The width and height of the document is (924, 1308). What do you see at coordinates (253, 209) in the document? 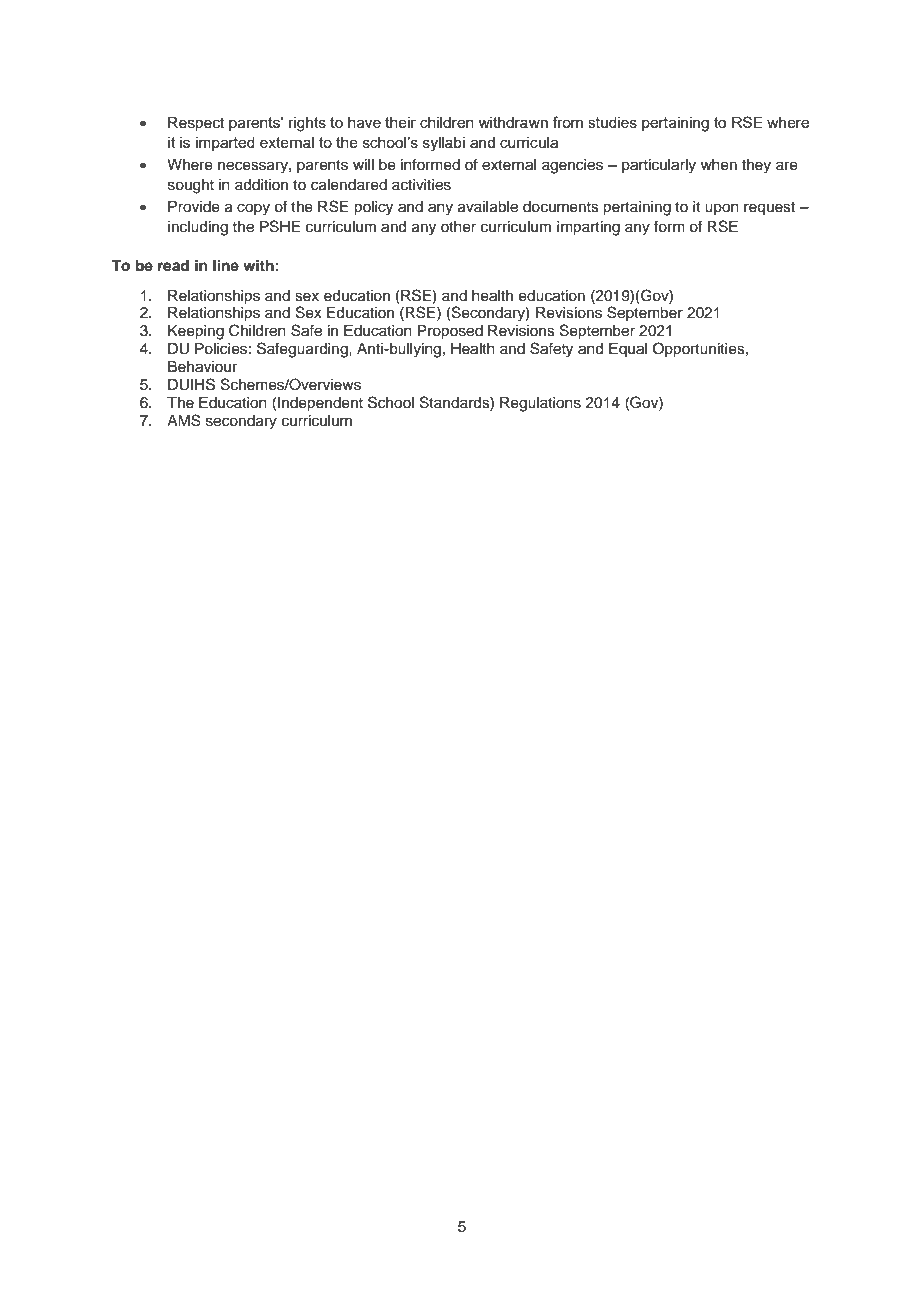
I see `copy` at bounding box center [253, 209].
